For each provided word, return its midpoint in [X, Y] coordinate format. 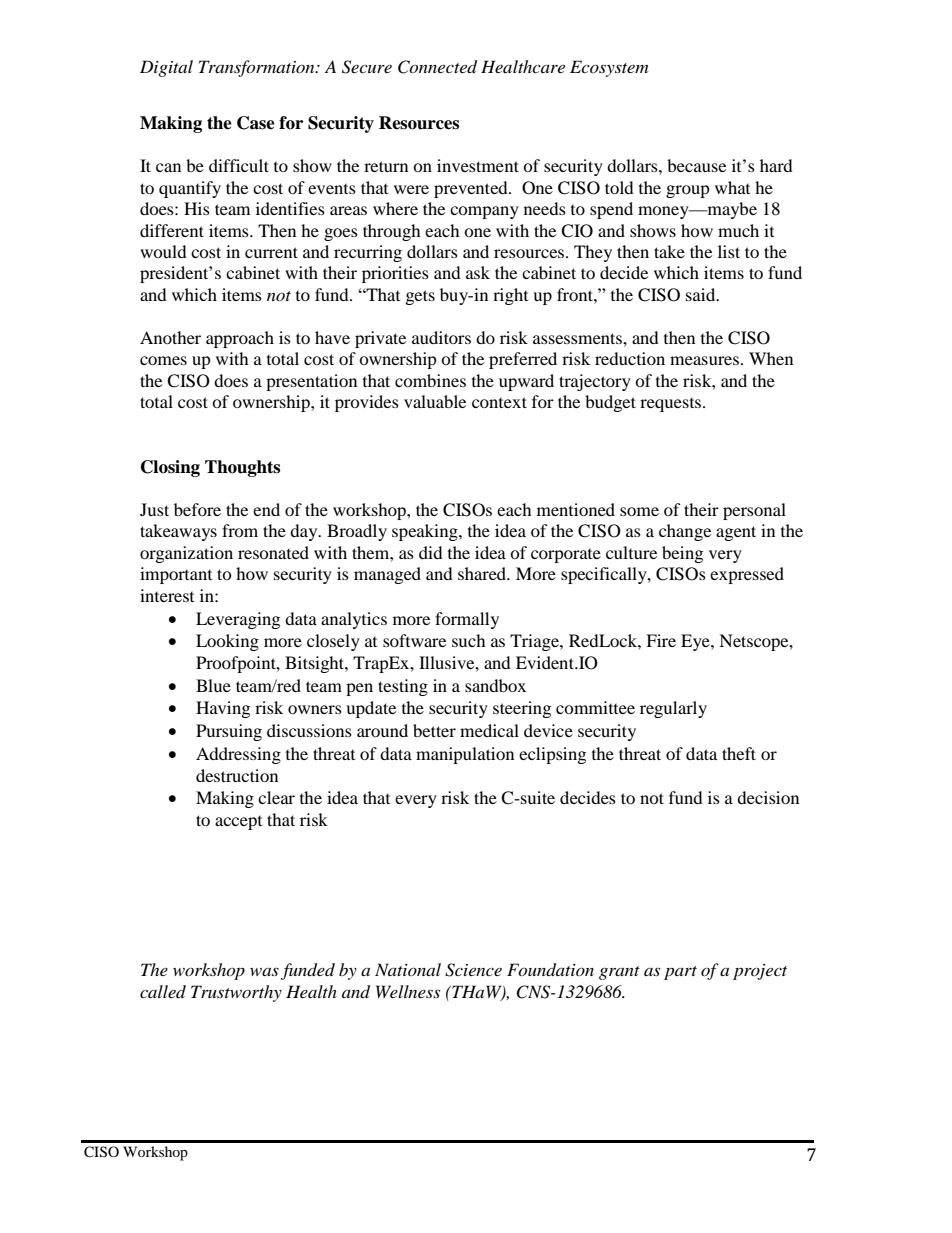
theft [739, 753]
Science [473, 970]
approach [240, 339]
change [685, 532]
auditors [441, 337]
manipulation [465, 755]
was [264, 972]
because [696, 165]
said [702, 294]
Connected [437, 67]
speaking [426, 532]
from [240, 530]
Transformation [258, 68]
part [680, 973]
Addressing [238, 755]
